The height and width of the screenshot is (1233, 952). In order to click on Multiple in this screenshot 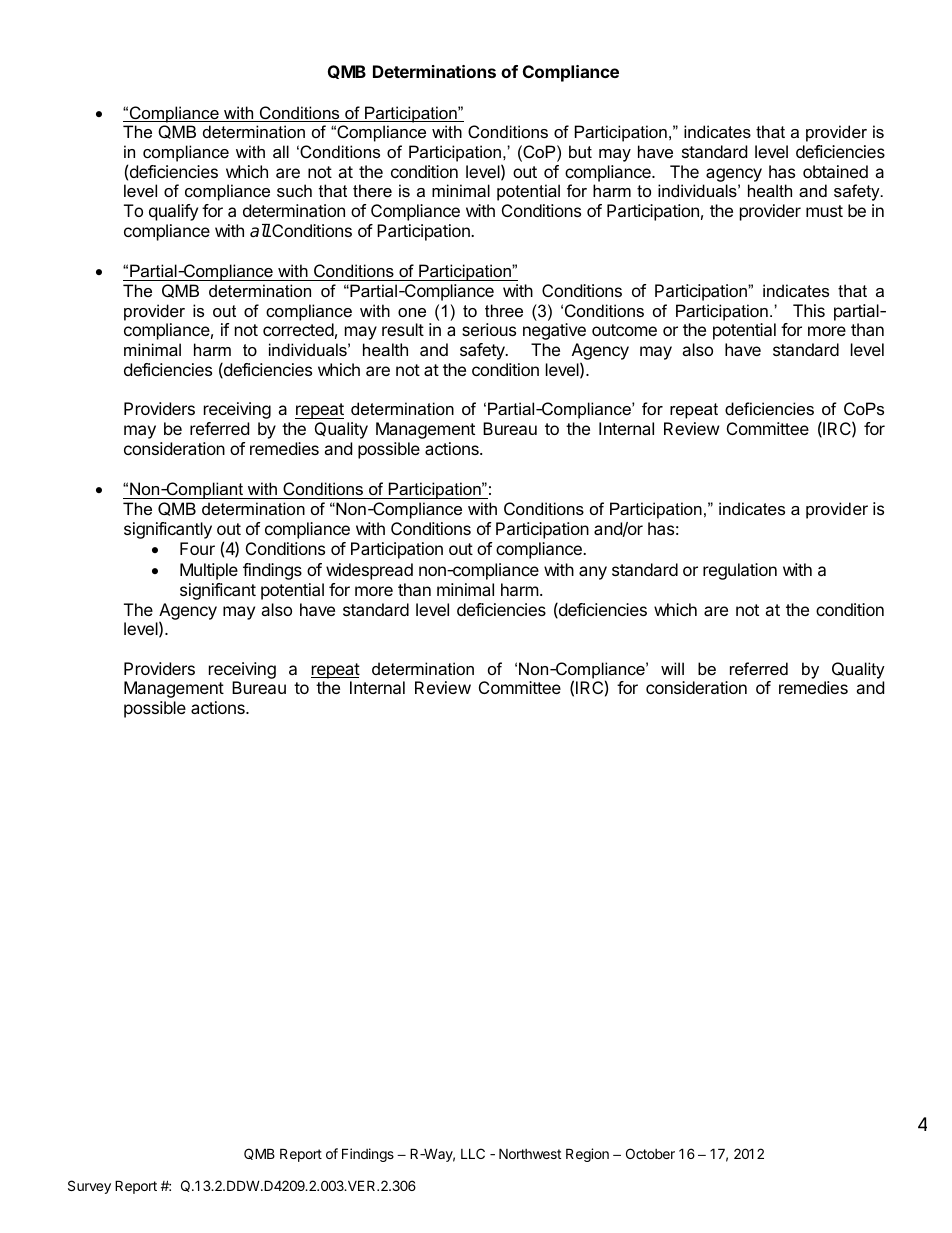, I will do `click(209, 571)`.
